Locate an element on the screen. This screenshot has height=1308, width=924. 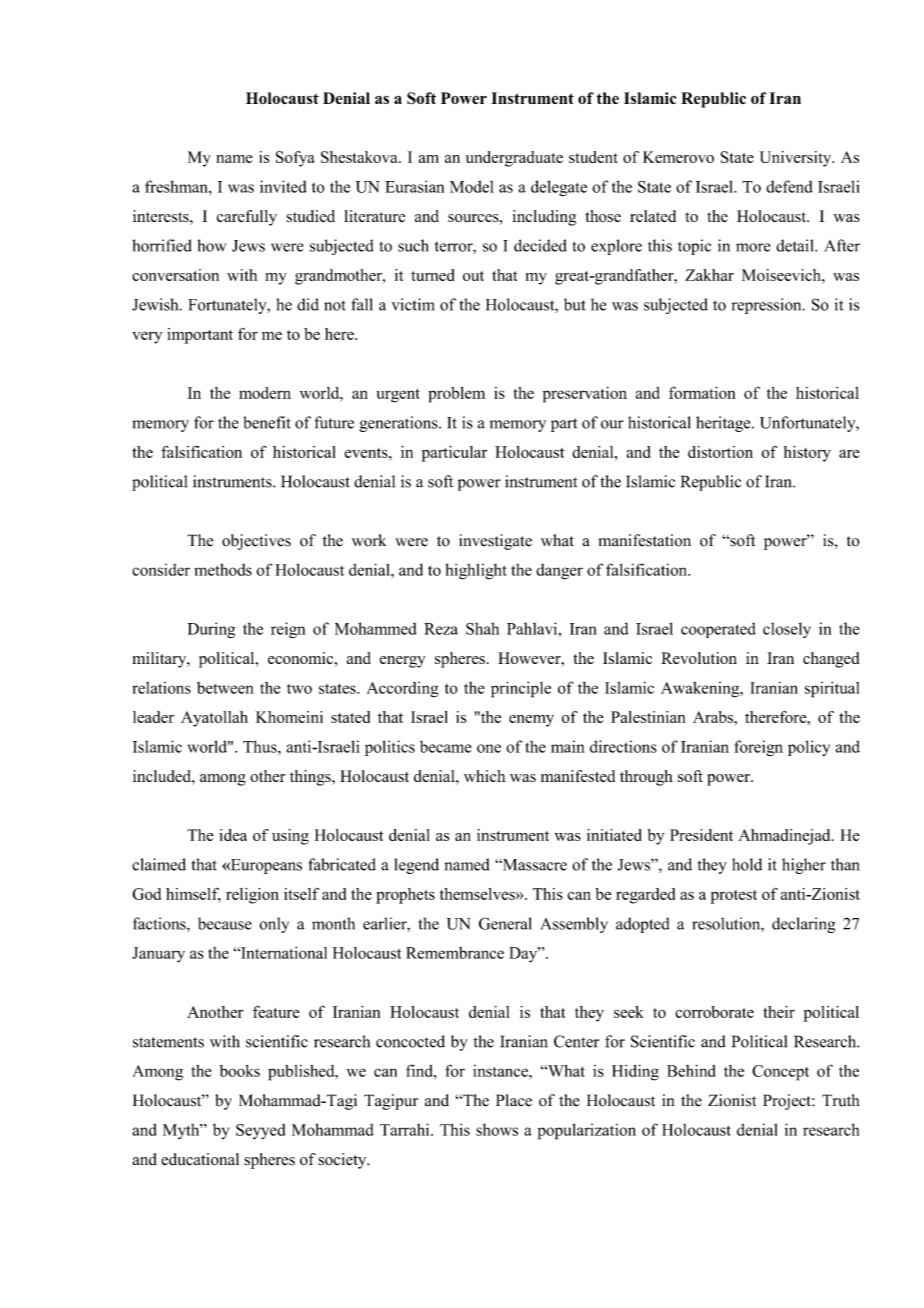
carefully is located at coordinates (247, 218).
